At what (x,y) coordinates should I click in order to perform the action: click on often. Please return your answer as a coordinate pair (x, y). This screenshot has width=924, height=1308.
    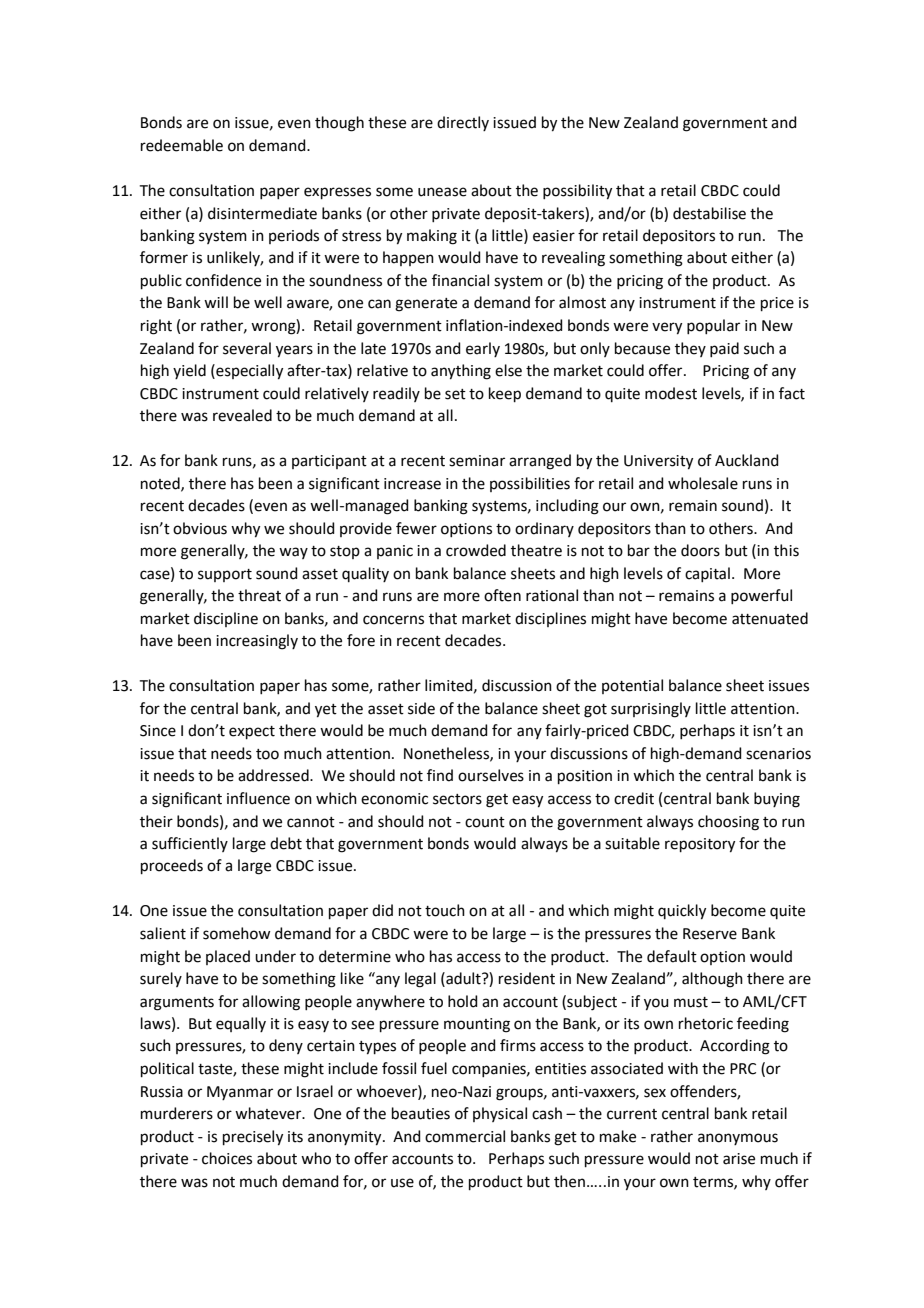
    Looking at the image, I should click on (502, 595).
